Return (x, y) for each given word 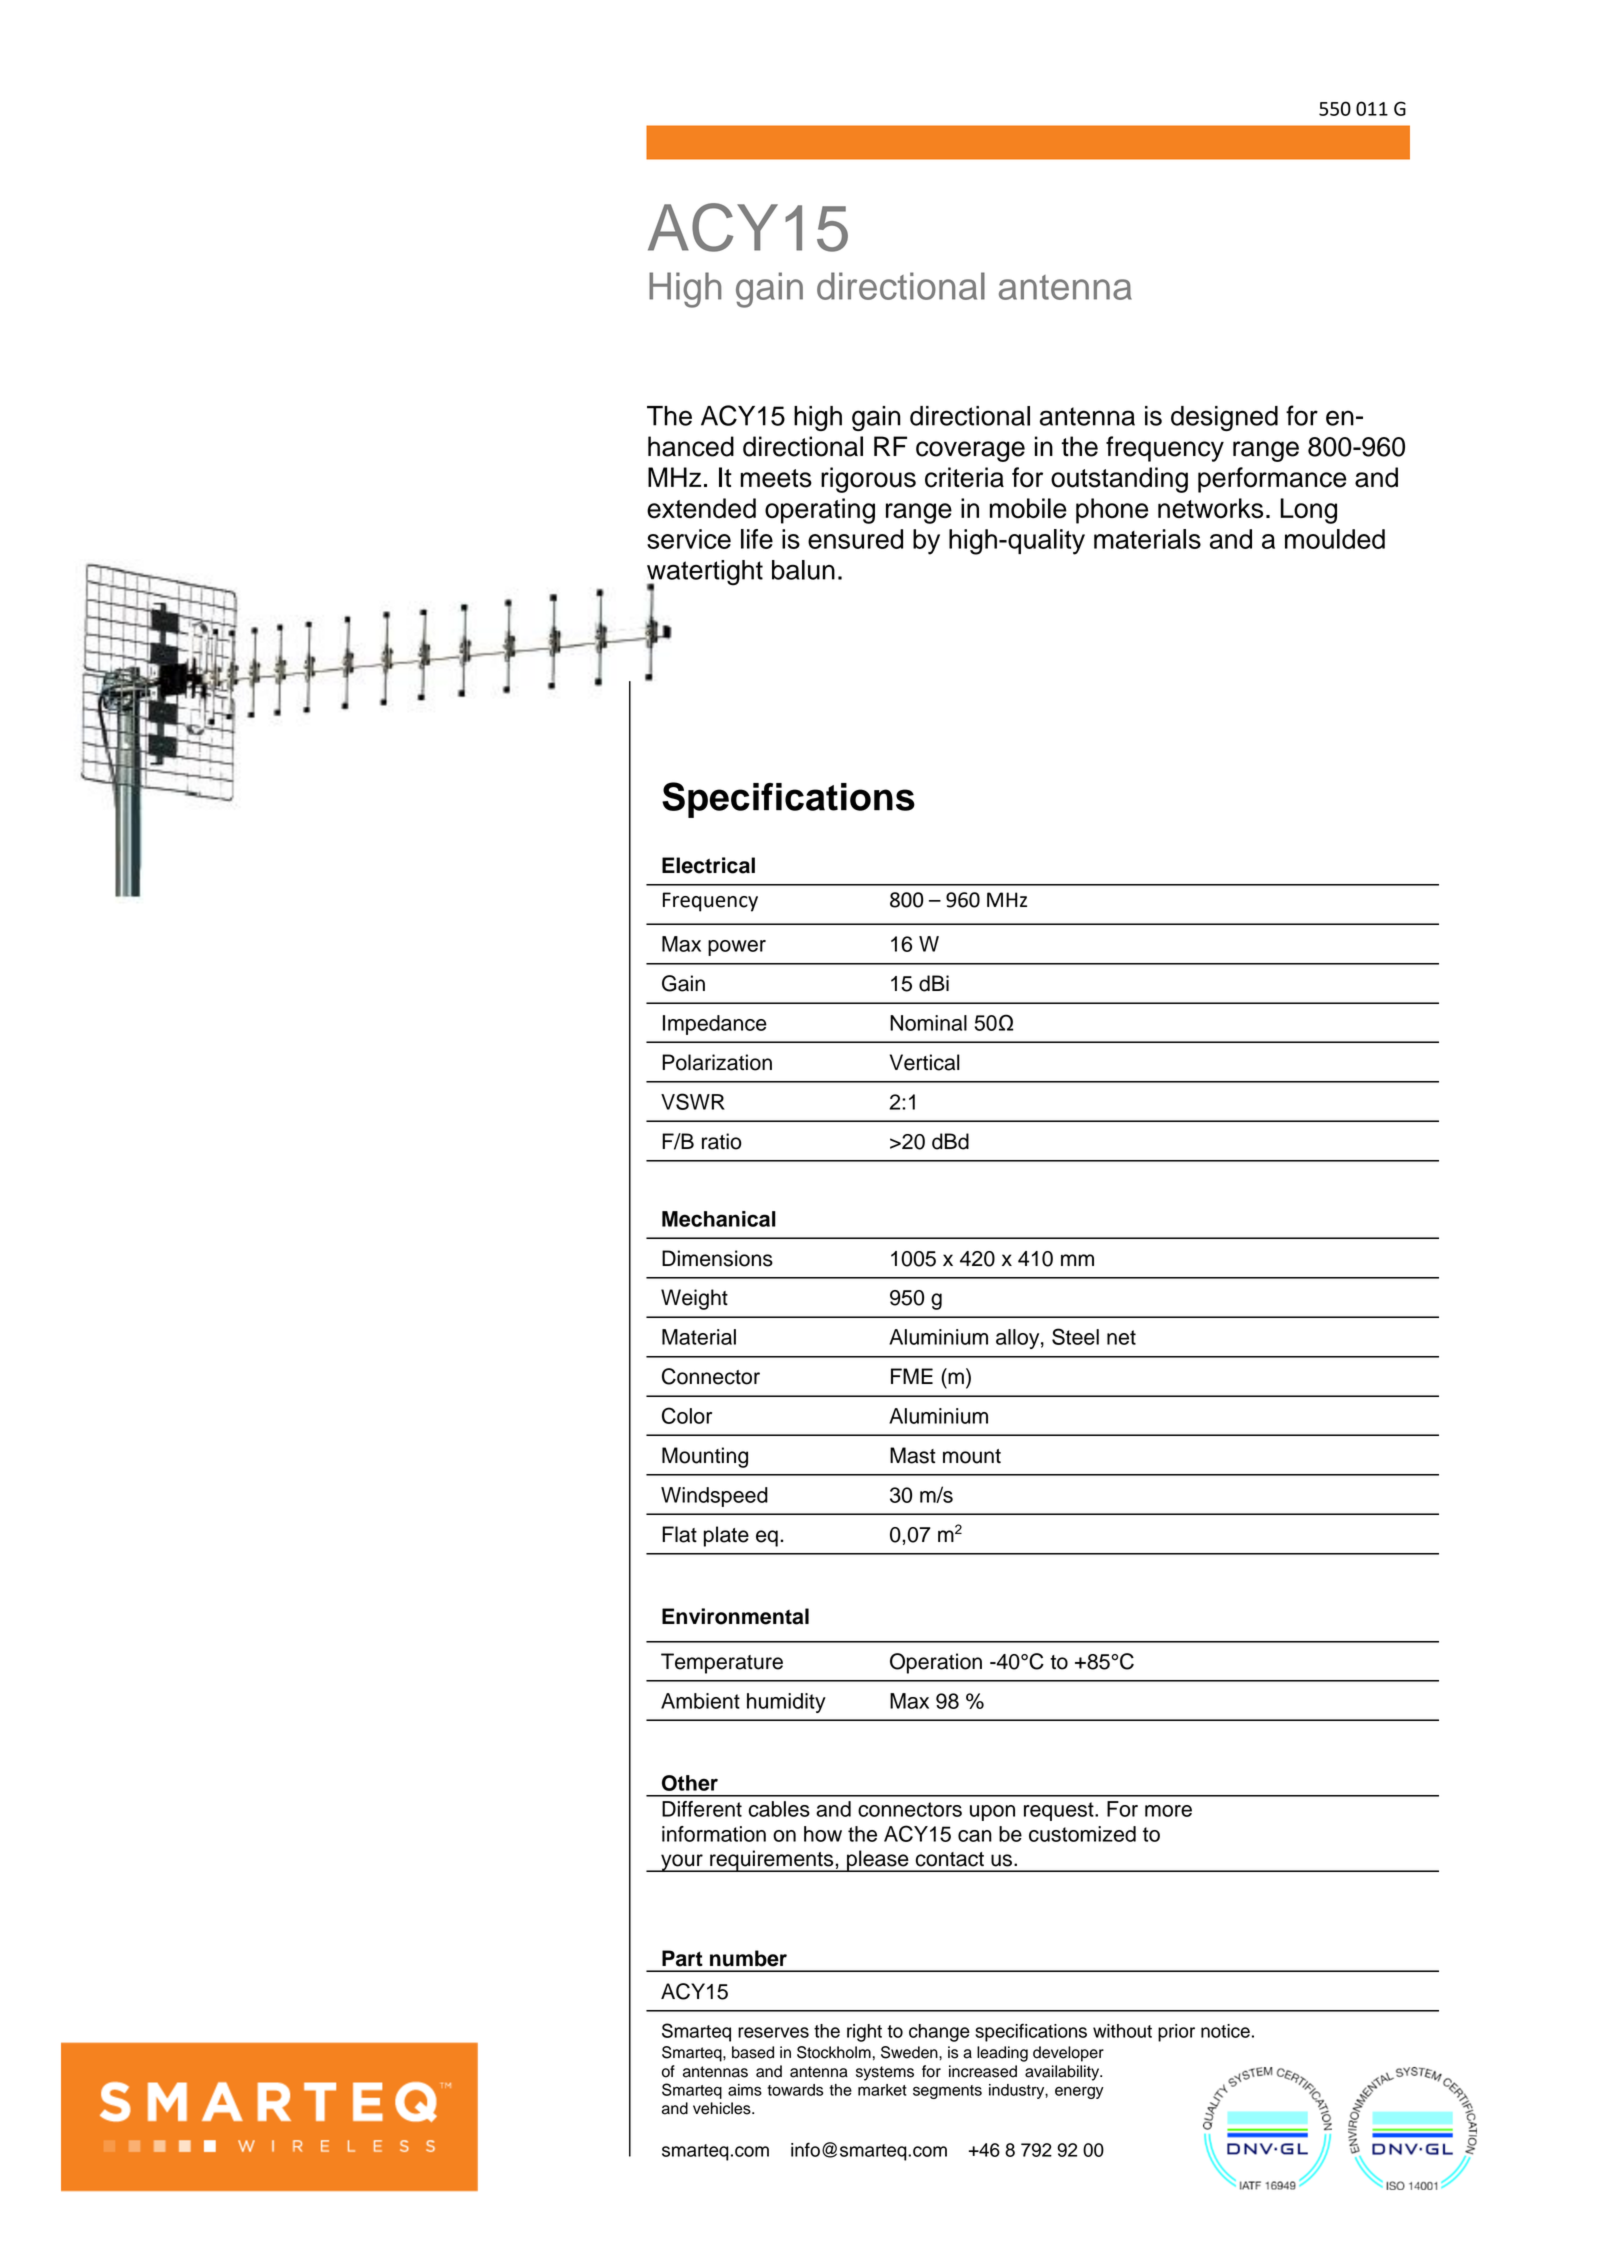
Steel (1075, 1336)
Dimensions (717, 1258)
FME (912, 1376)
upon (992, 1813)
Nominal (928, 1023)
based (753, 2052)
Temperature (722, 1663)
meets (776, 478)
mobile (1028, 508)
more (1168, 1811)
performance (1272, 480)
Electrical (708, 865)
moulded (1335, 539)
